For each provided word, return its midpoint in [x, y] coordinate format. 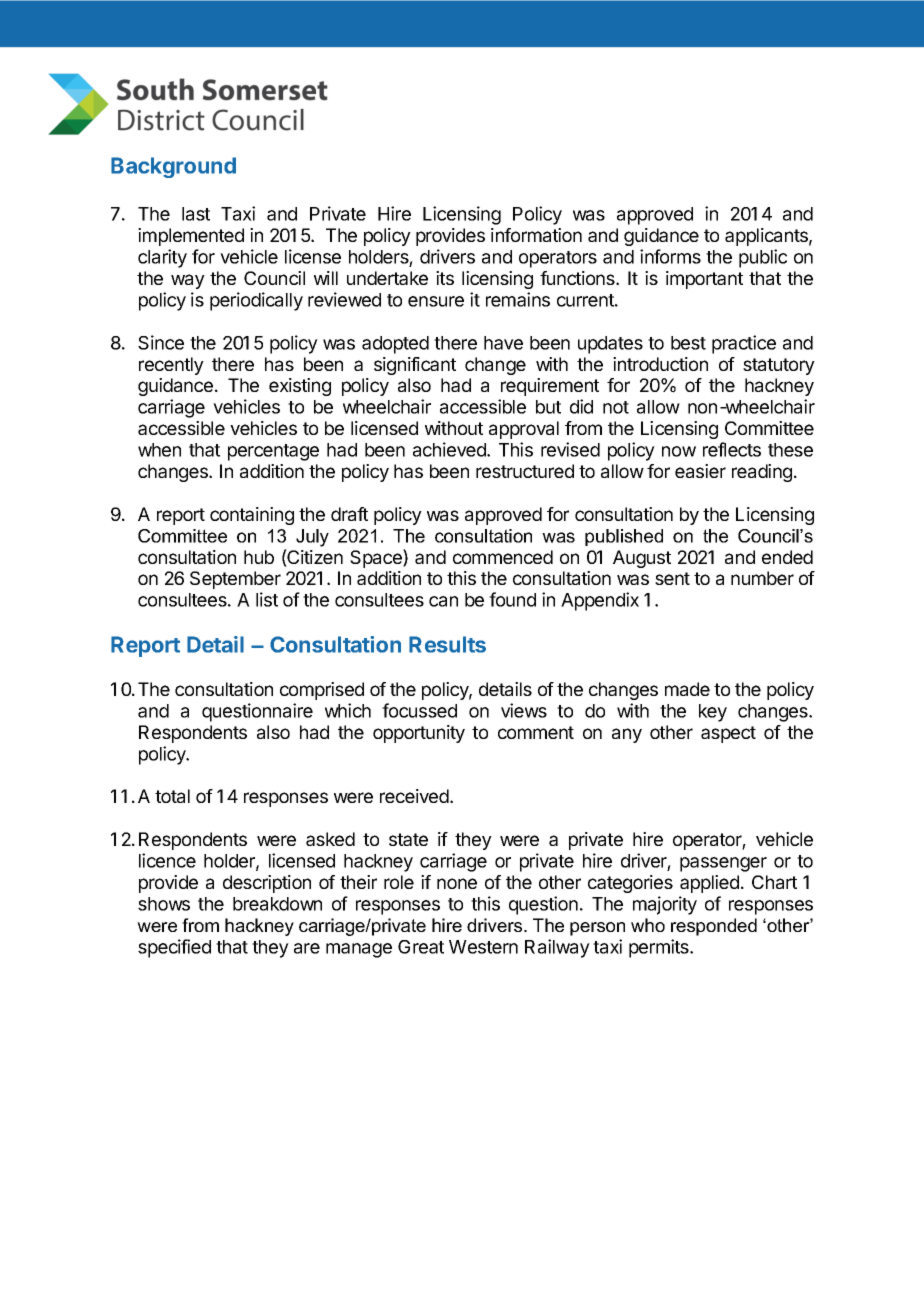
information [536, 235]
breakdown [277, 904]
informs [670, 256]
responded [714, 927]
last [196, 214]
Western [483, 947]
